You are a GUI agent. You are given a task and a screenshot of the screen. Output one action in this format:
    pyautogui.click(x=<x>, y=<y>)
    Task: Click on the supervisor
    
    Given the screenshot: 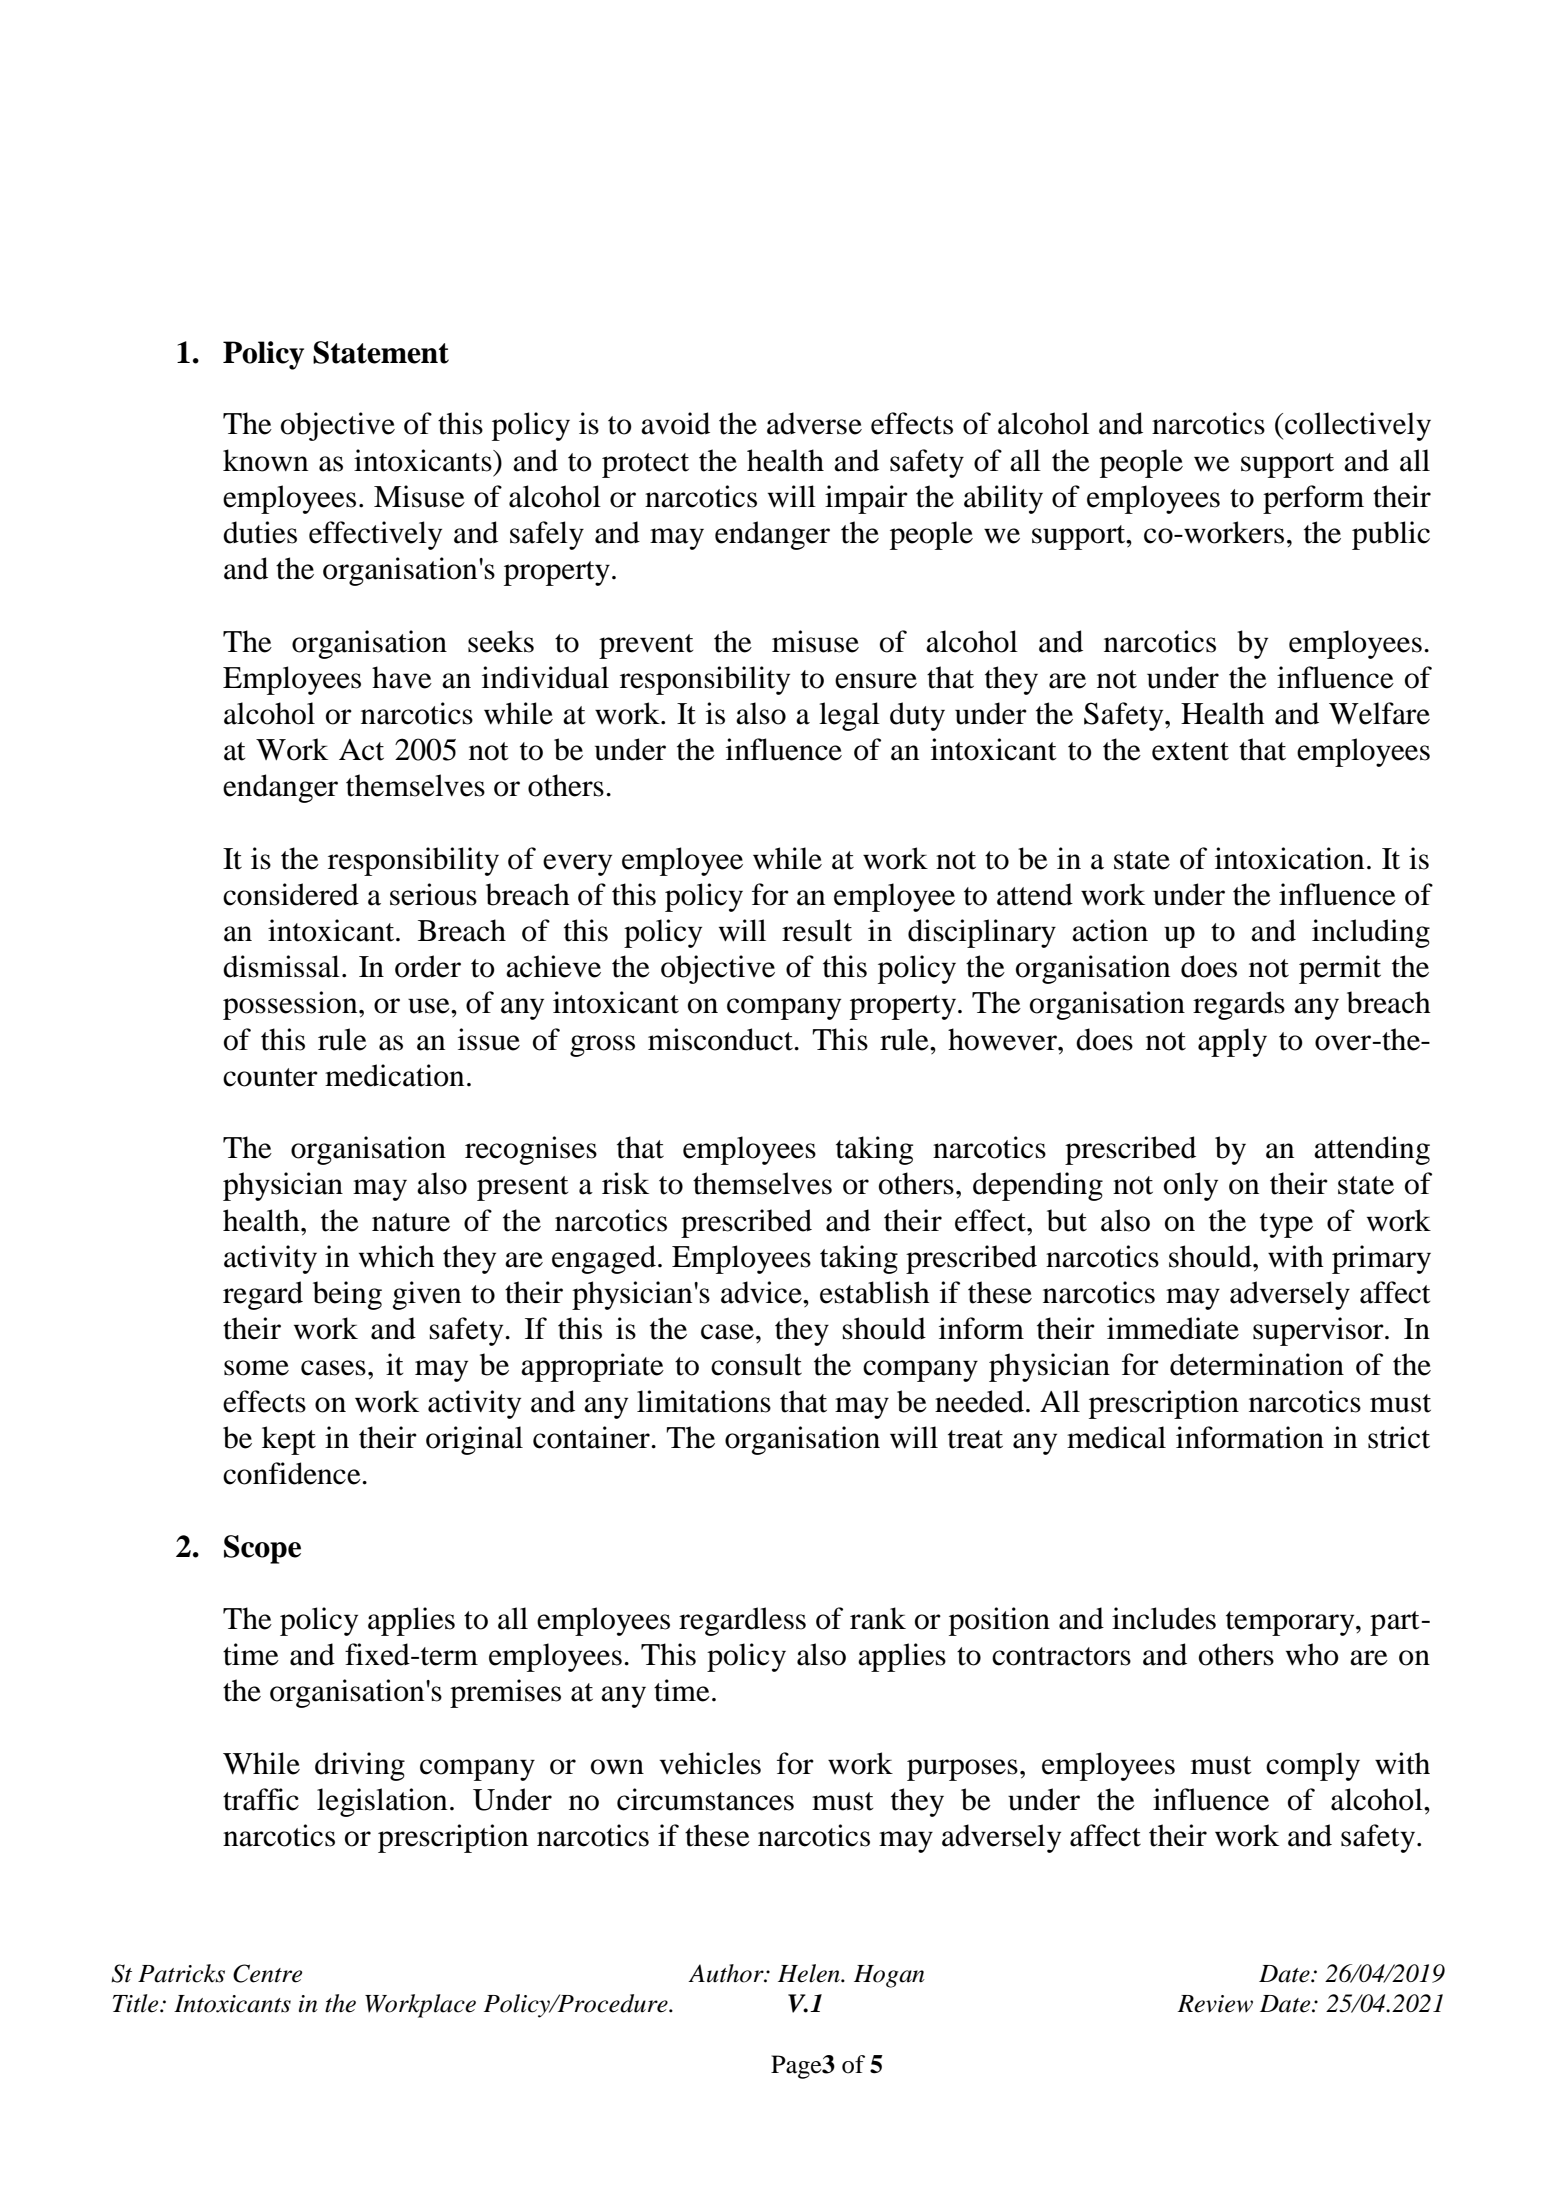 What is the action you would take?
    pyautogui.click(x=1319, y=1331)
